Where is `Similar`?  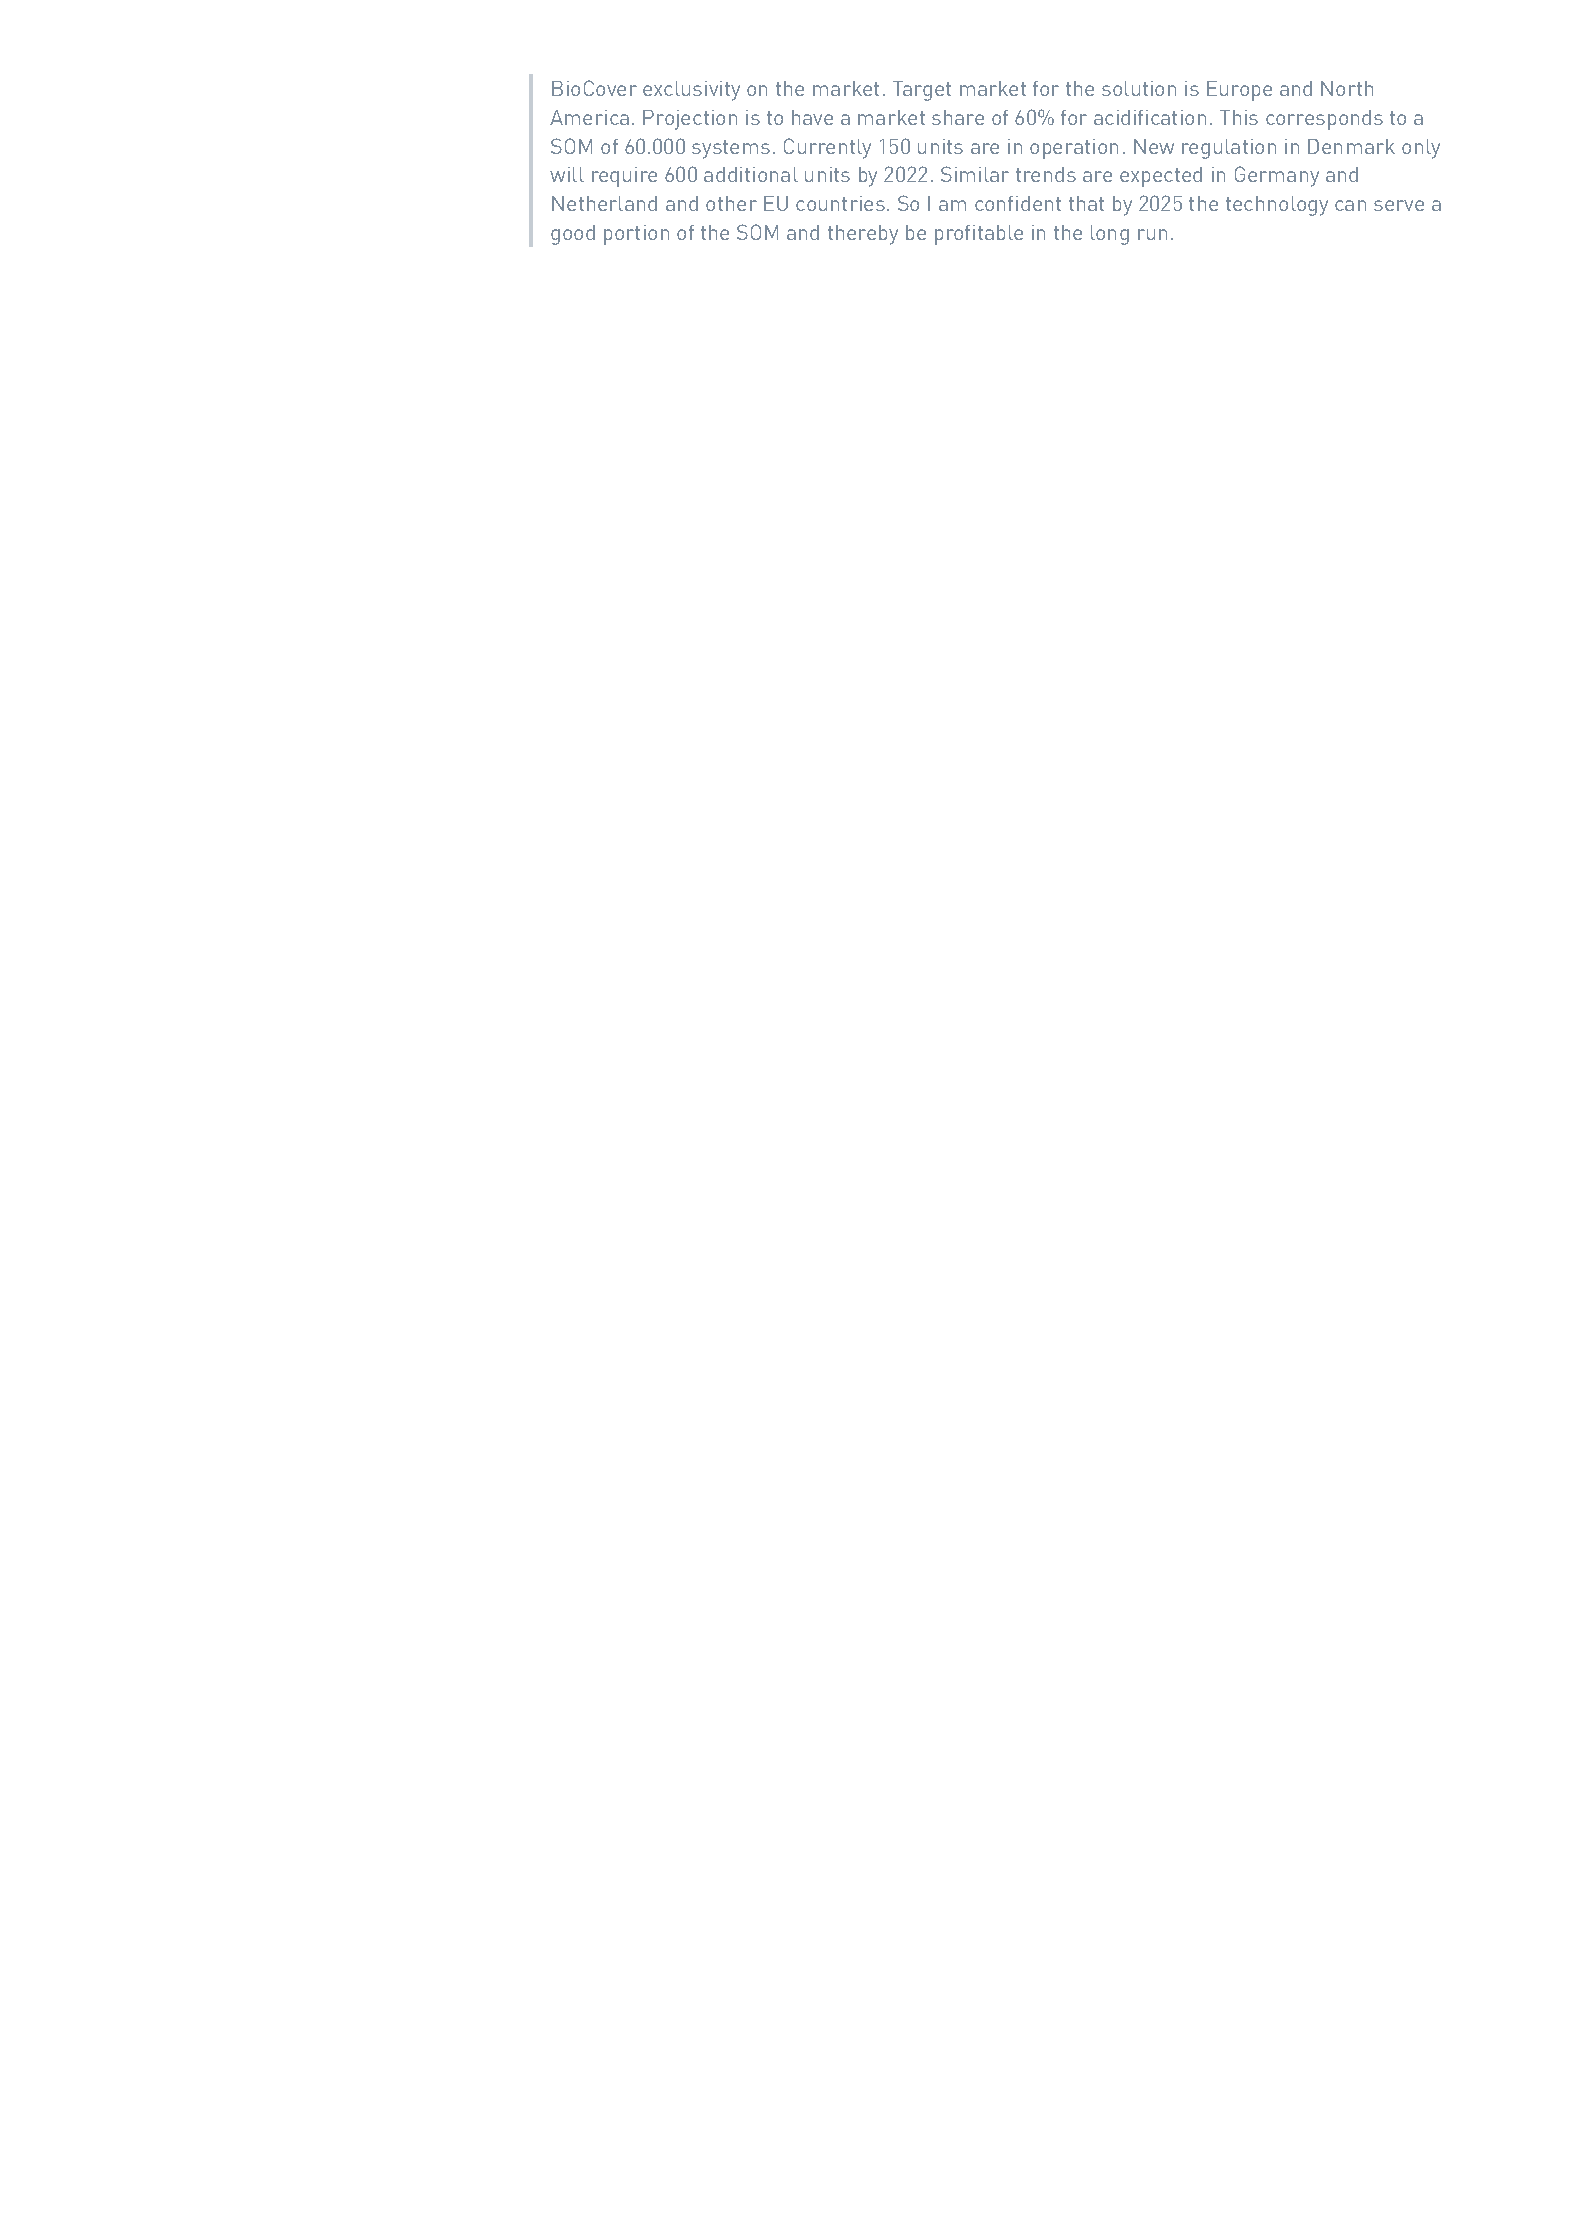
Similar is located at coordinates (975, 174).
